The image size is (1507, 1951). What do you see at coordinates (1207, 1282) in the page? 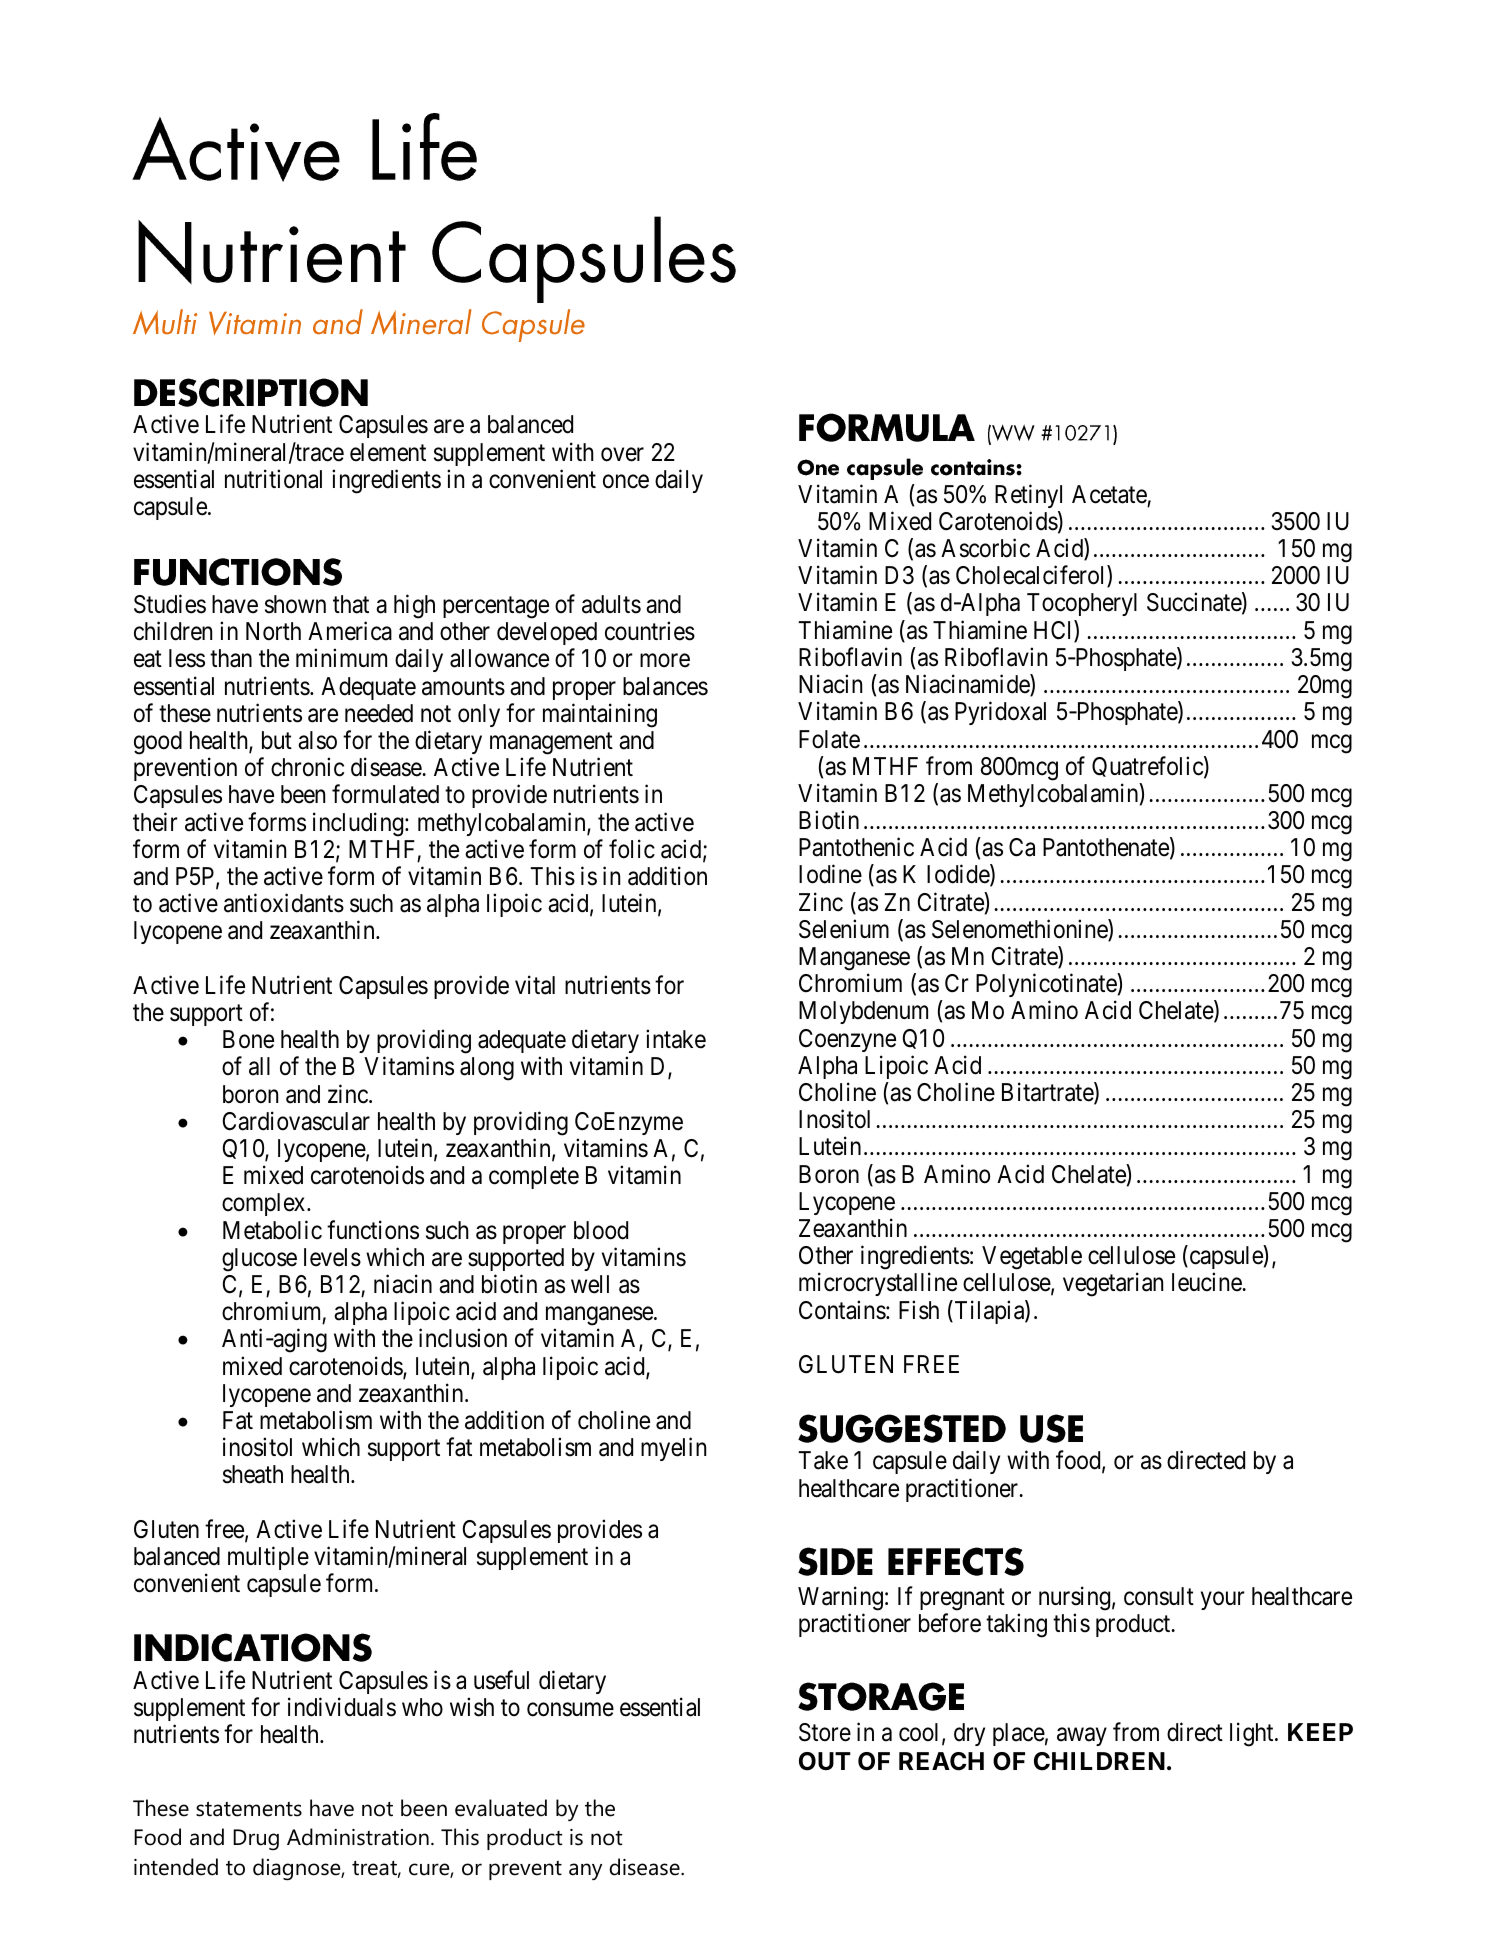
I see `leucine` at bounding box center [1207, 1282].
